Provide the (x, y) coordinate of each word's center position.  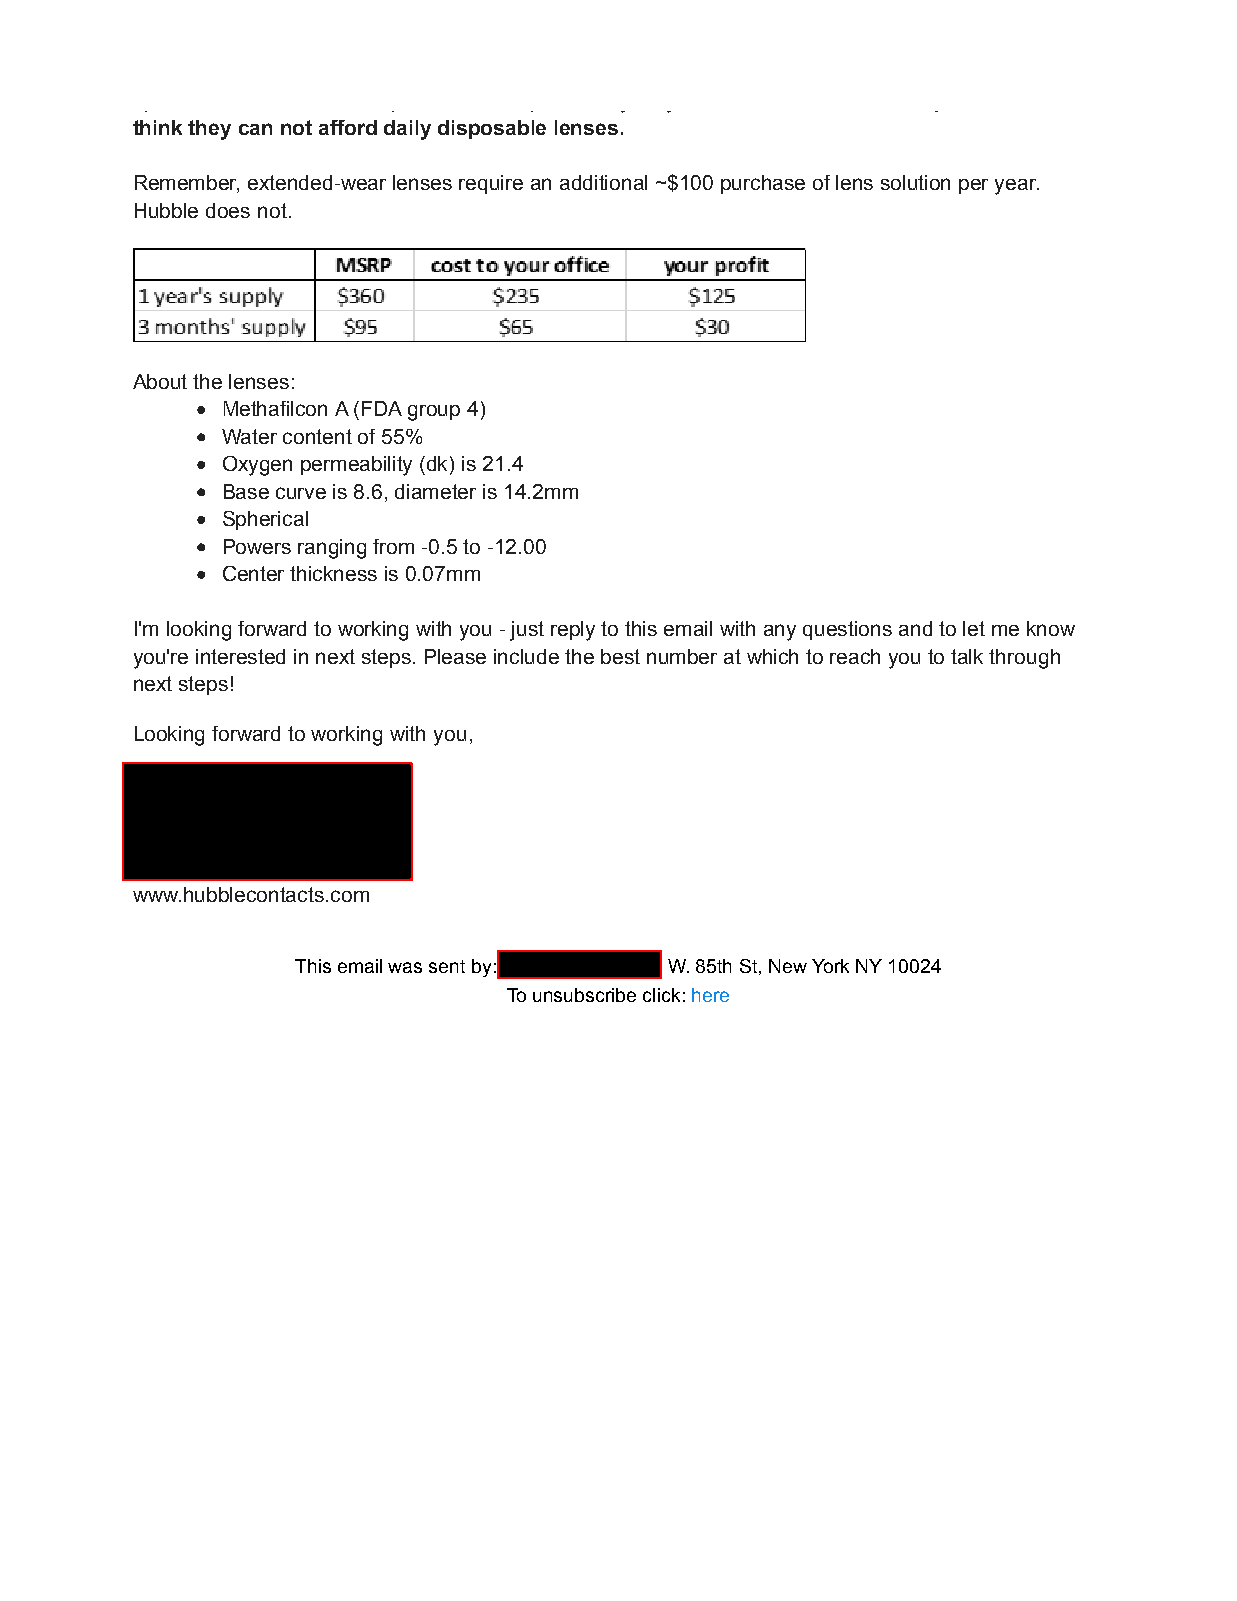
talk (967, 656)
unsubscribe (584, 995)
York (830, 966)
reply (573, 631)
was (405, 967)
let (974, 628)
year (1017, 187)
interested (240, 656)
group (434, 413)
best (620, 656)
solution (915, 182)
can (255, 129)
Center (253, 573)
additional (603, 182)
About (160, 381)
